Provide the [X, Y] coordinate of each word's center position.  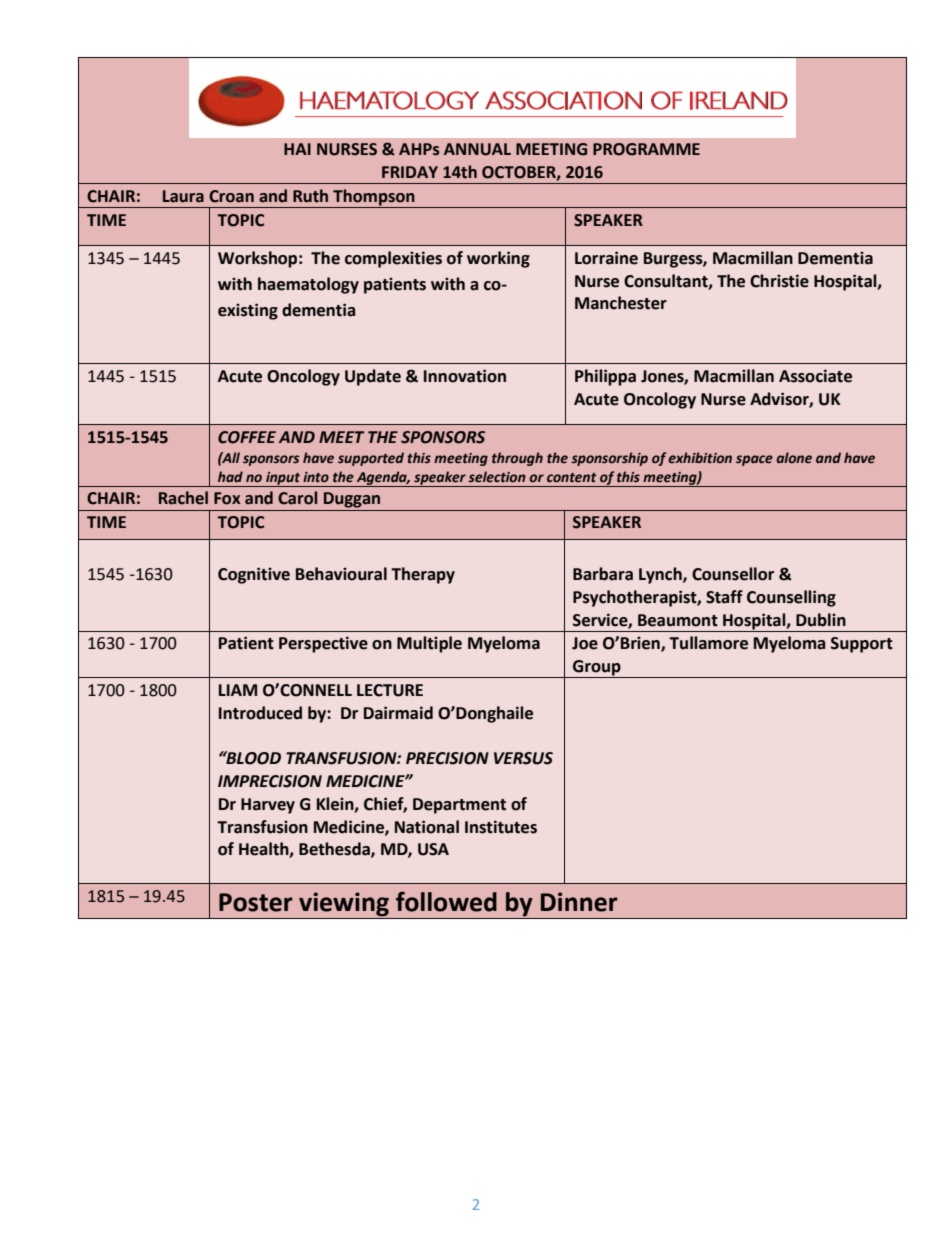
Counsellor [733, 574]
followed [446, 901]
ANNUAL [477, 149]
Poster [256, 902]
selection [497, 477]
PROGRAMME [646, 149]
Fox [227, 498]
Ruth [310, 196]
